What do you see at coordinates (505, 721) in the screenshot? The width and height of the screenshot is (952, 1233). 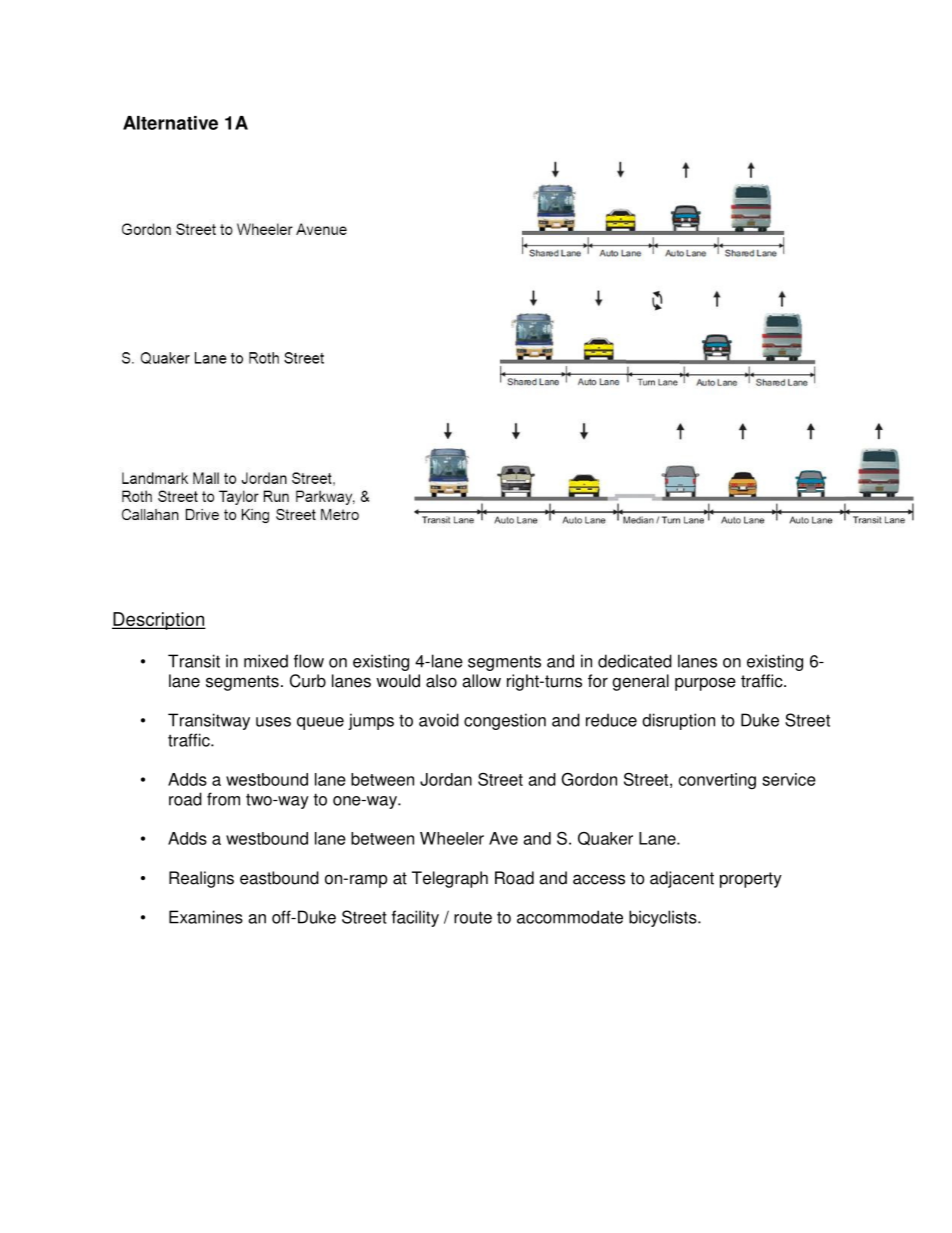 I see `congestion` at bounding box center [505, 721].
